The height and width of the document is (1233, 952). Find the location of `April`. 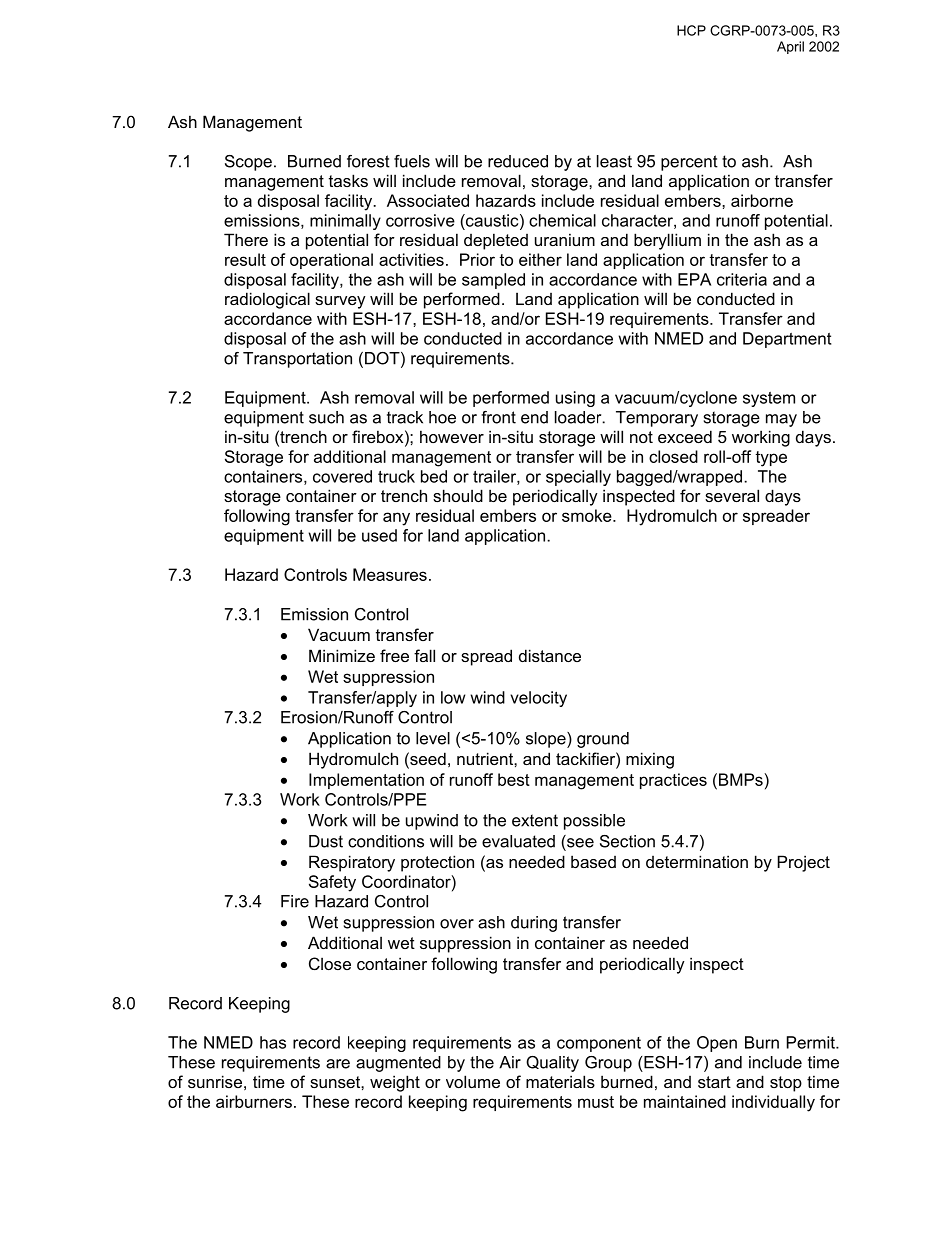

April is located at coordinates (790, 47).
